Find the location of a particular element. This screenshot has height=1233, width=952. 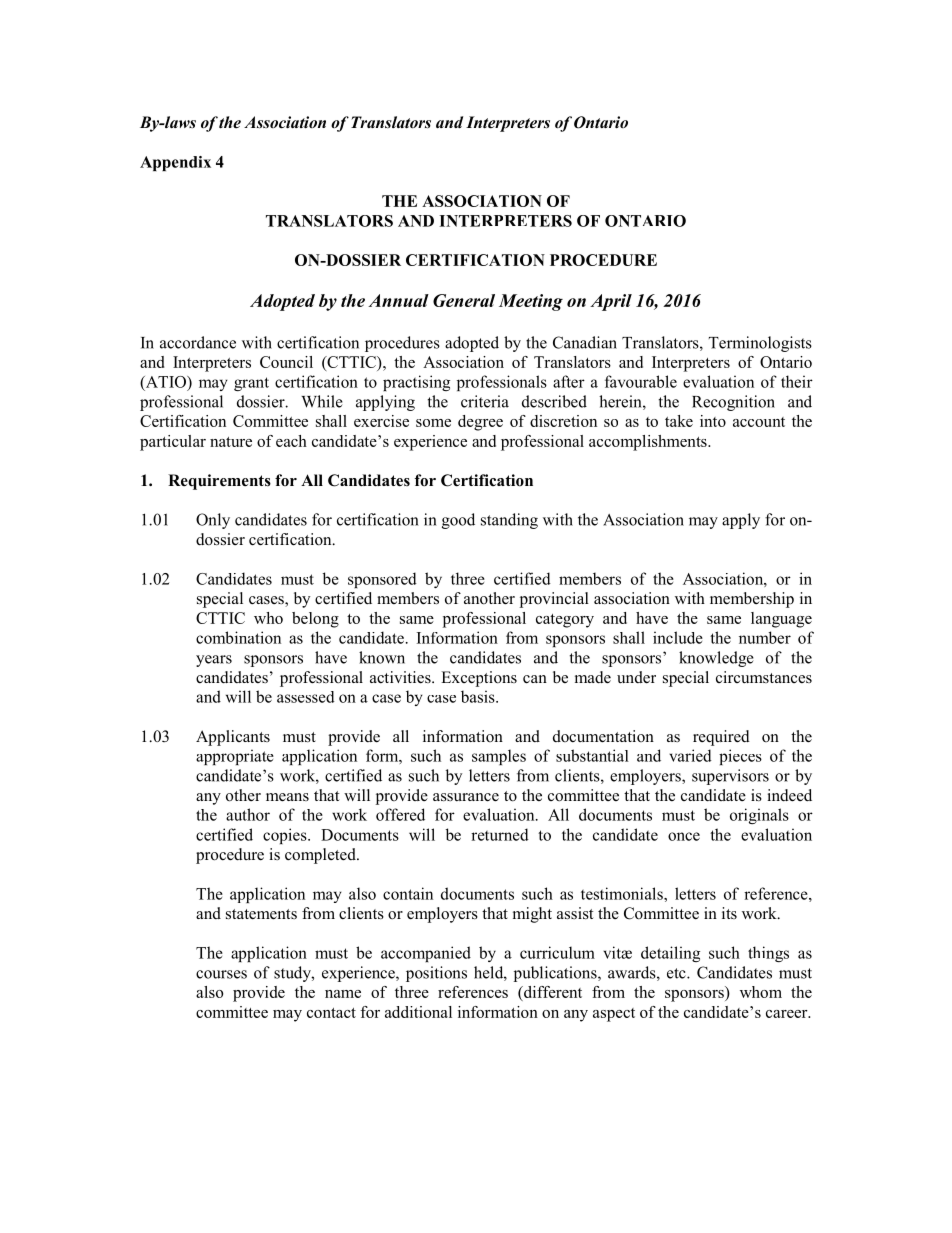

criteria is located at coordinates (485, 401).
